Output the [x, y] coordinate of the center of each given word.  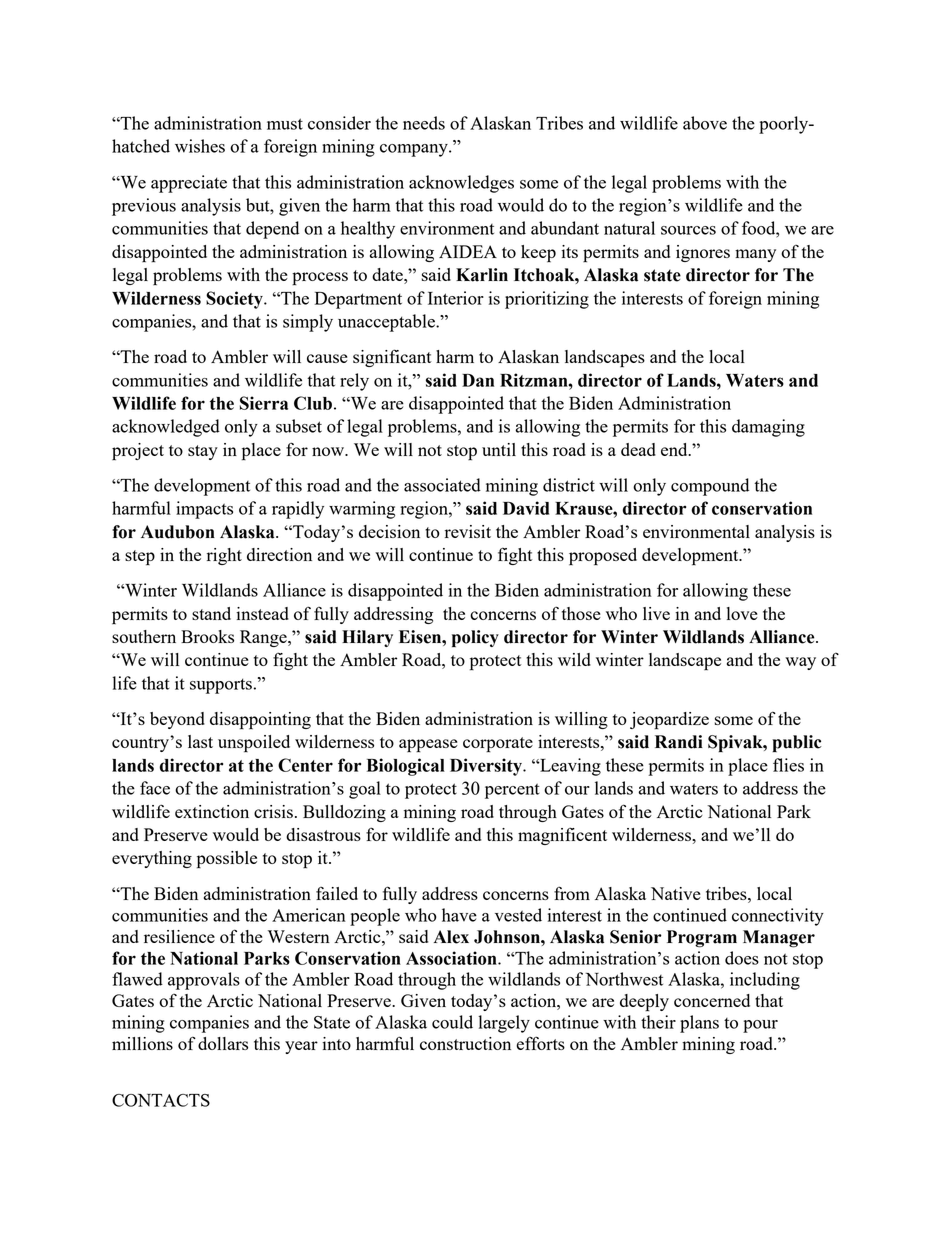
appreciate [189, 184]
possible [227, 860]
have [459, 915]
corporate [498, 745]
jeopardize [669, 721]
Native [676, 893]
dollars [223, 1043]
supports [221, 686]
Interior [456, 298]
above [705, 123]
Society [235, 300]
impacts [204, 510]
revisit [468, 531]
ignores [703, 253]
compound [710, 487]
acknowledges [461, 184]
